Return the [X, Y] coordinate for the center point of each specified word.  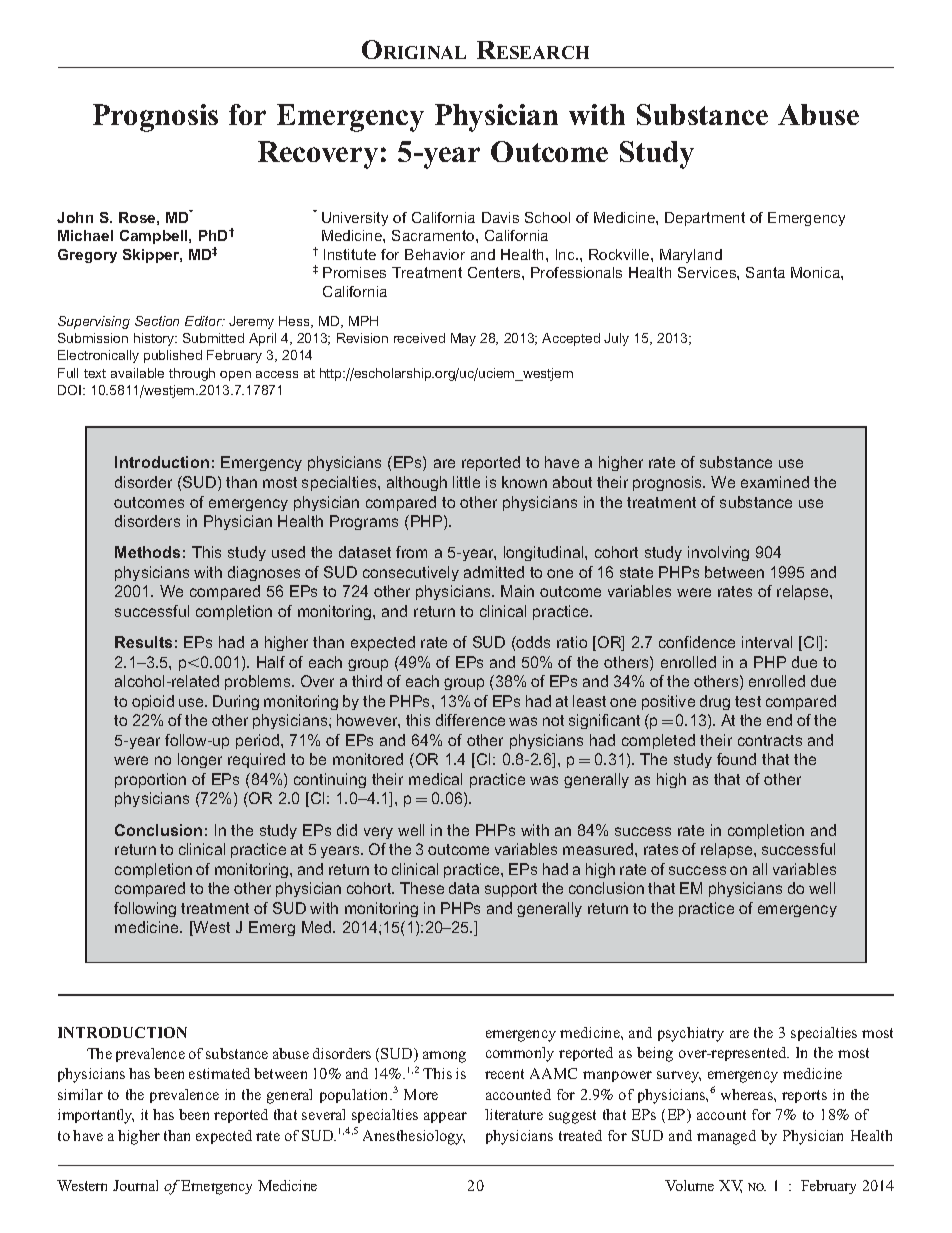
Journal [135, 1185]
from [411, 552]
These [422, 888]
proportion [150, 780]
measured [599, 849]
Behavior [435, 254]
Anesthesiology [414, 1137]
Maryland [691, 256]
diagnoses [264, 573]
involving [718, 553]
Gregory [87, 256]
